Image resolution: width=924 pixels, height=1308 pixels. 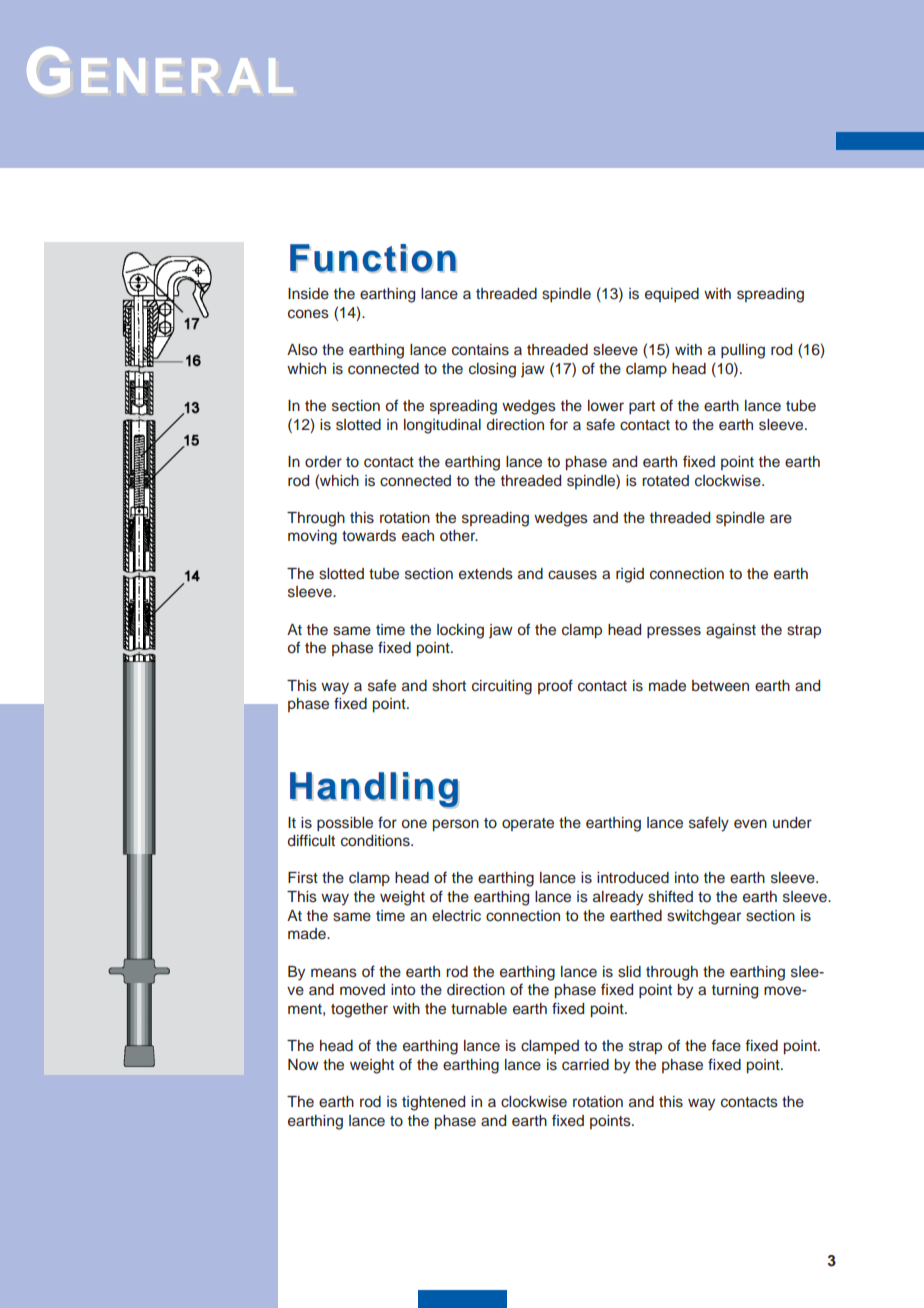 What do you see at coordinates (726, 1045) in the image?
I see `face` at bounding box center [726, 1045].
